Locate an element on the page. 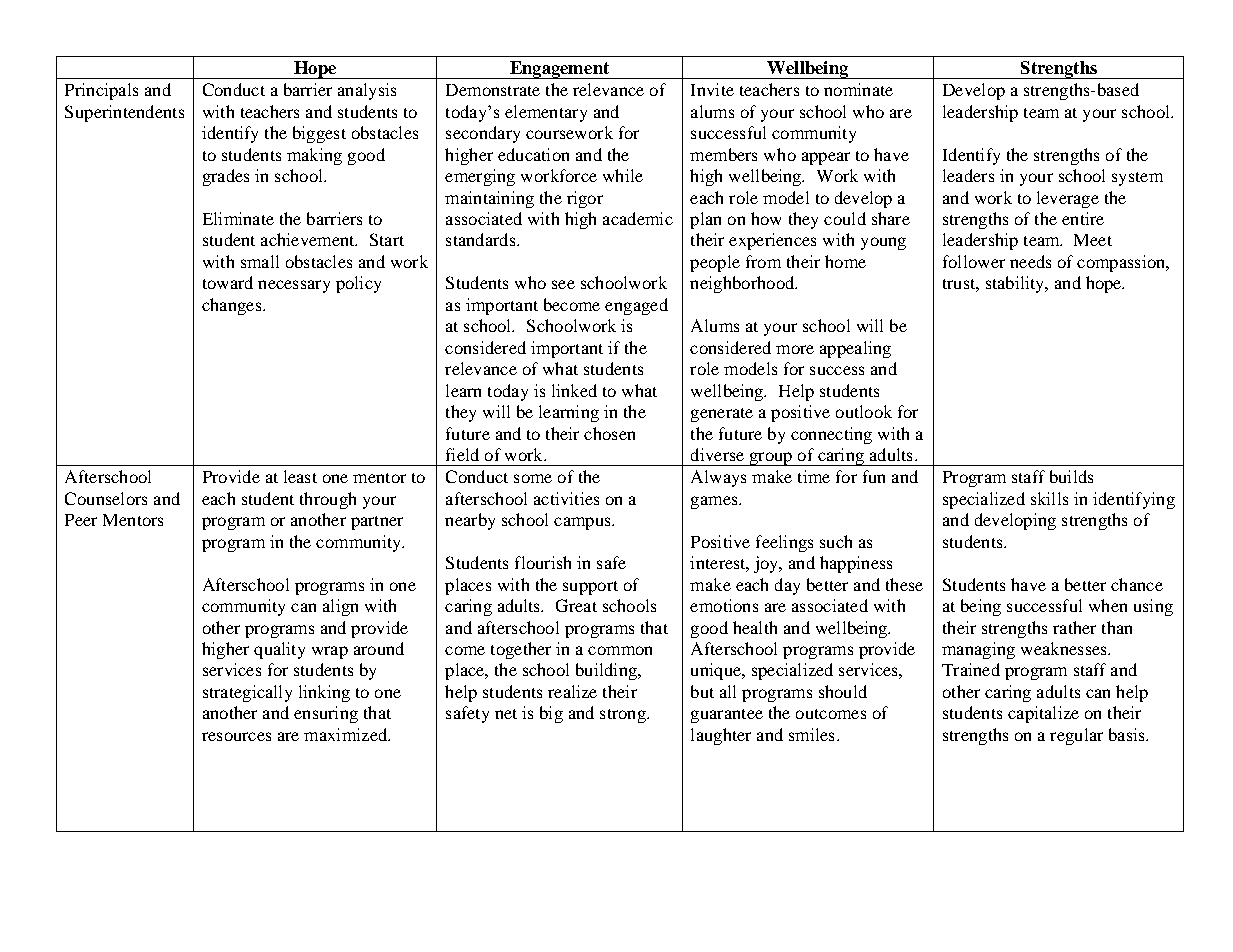 The image size is (1233, 952). Principals is located at coordinates (101, 91).
